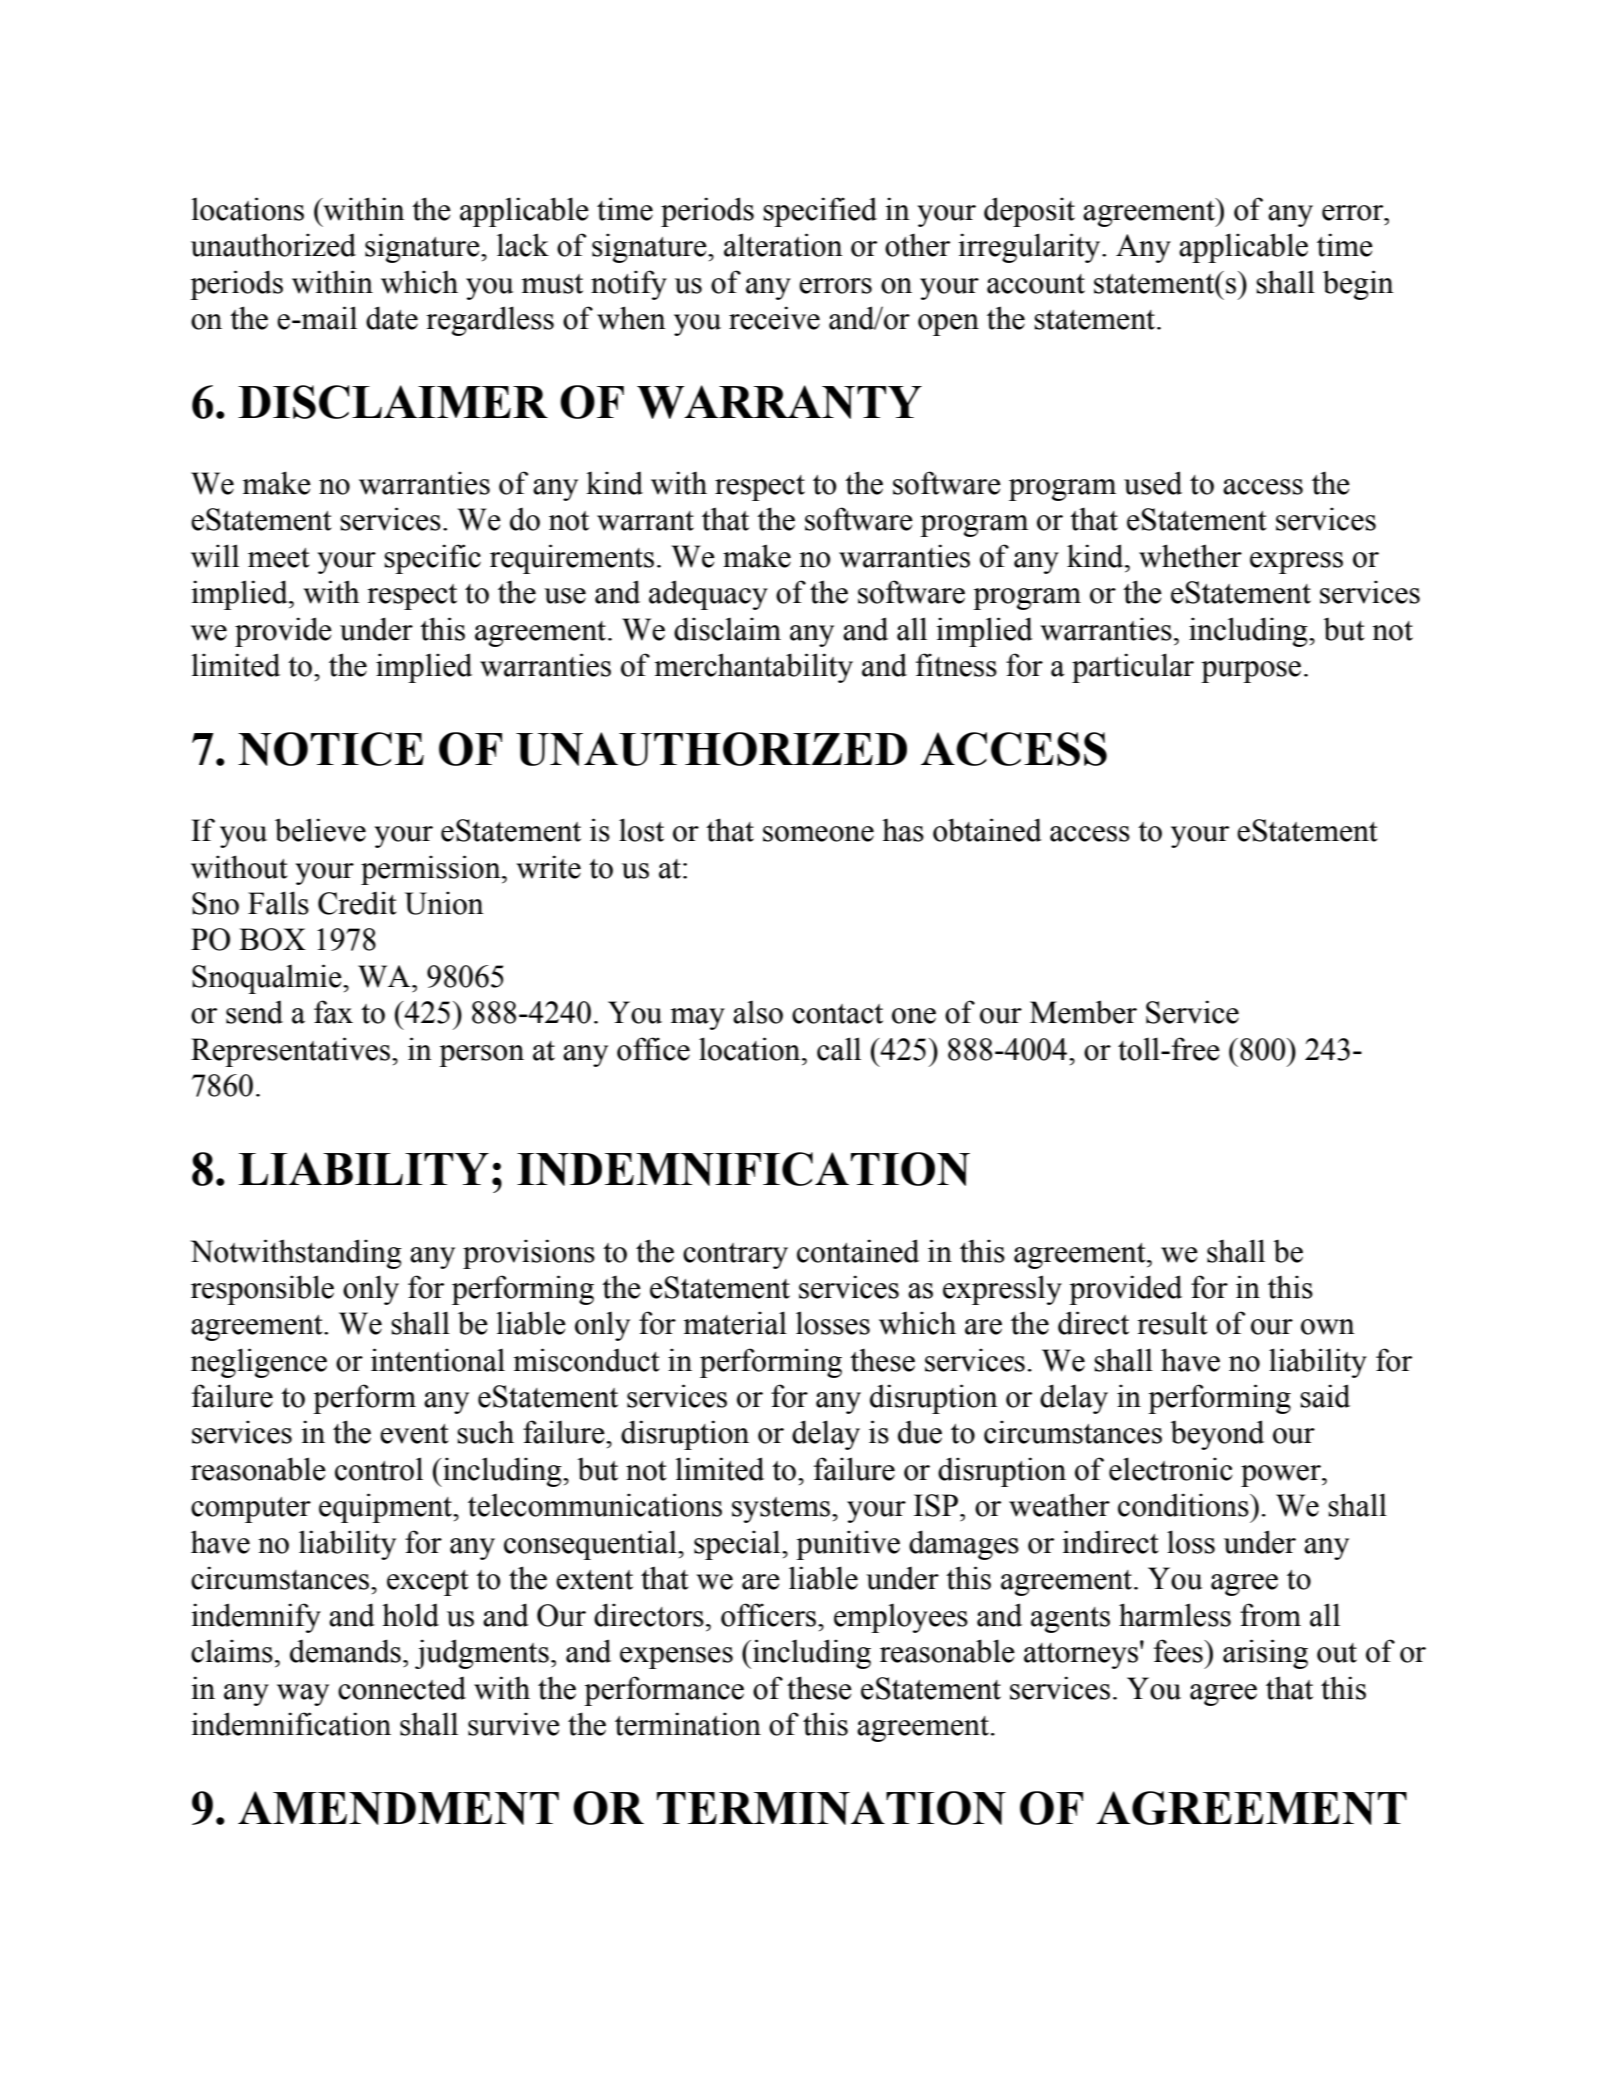  What do you see at coordinates (1083, 1012) in the image?
I see `Member` at bounding box center [1083, 1012].
